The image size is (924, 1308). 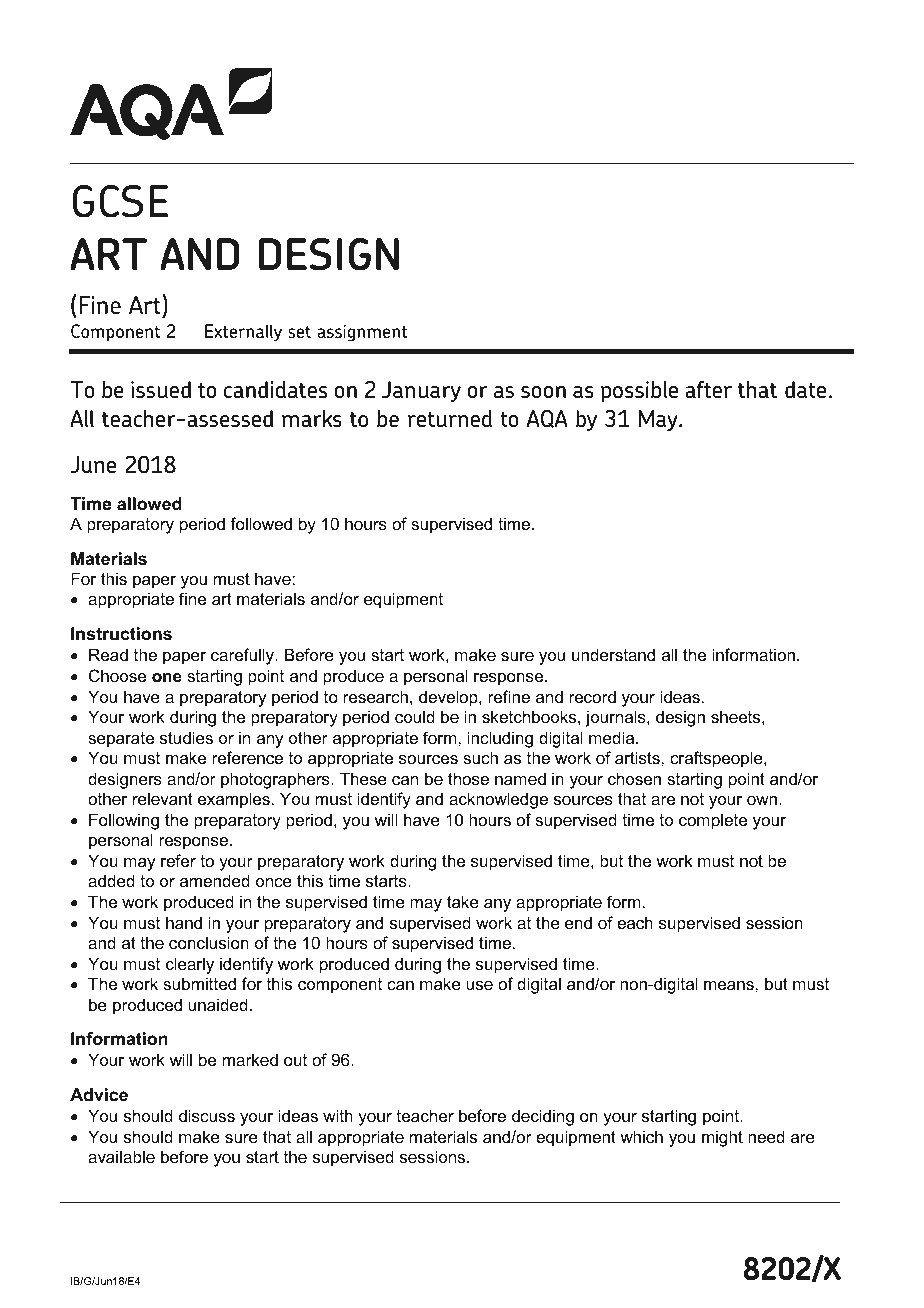 I want to click on after, so click(x=708, y=389).
